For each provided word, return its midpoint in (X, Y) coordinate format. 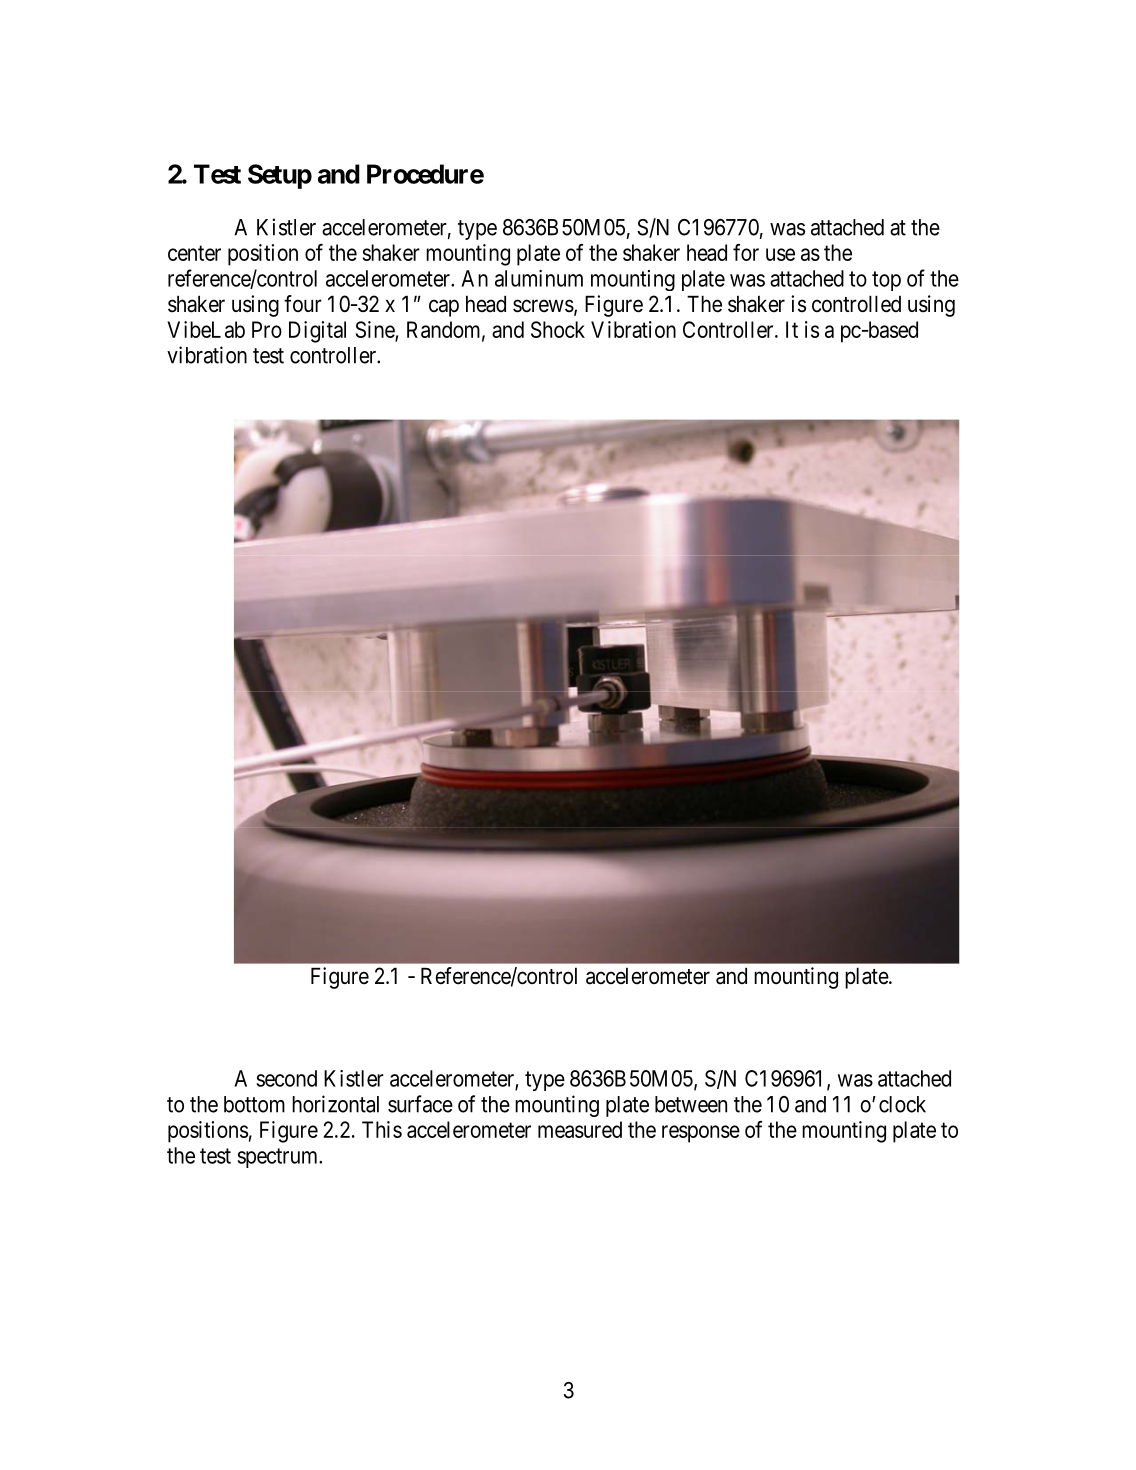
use (780, 254)
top (886, 281)
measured (580, 1129)
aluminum (539, 278)
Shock (558, 329)
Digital (317, 332)
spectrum (278, 1158)
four (303, 303)
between (691, 1104)
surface (420, 1104)
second (286, 1078)
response (701, 1134)
